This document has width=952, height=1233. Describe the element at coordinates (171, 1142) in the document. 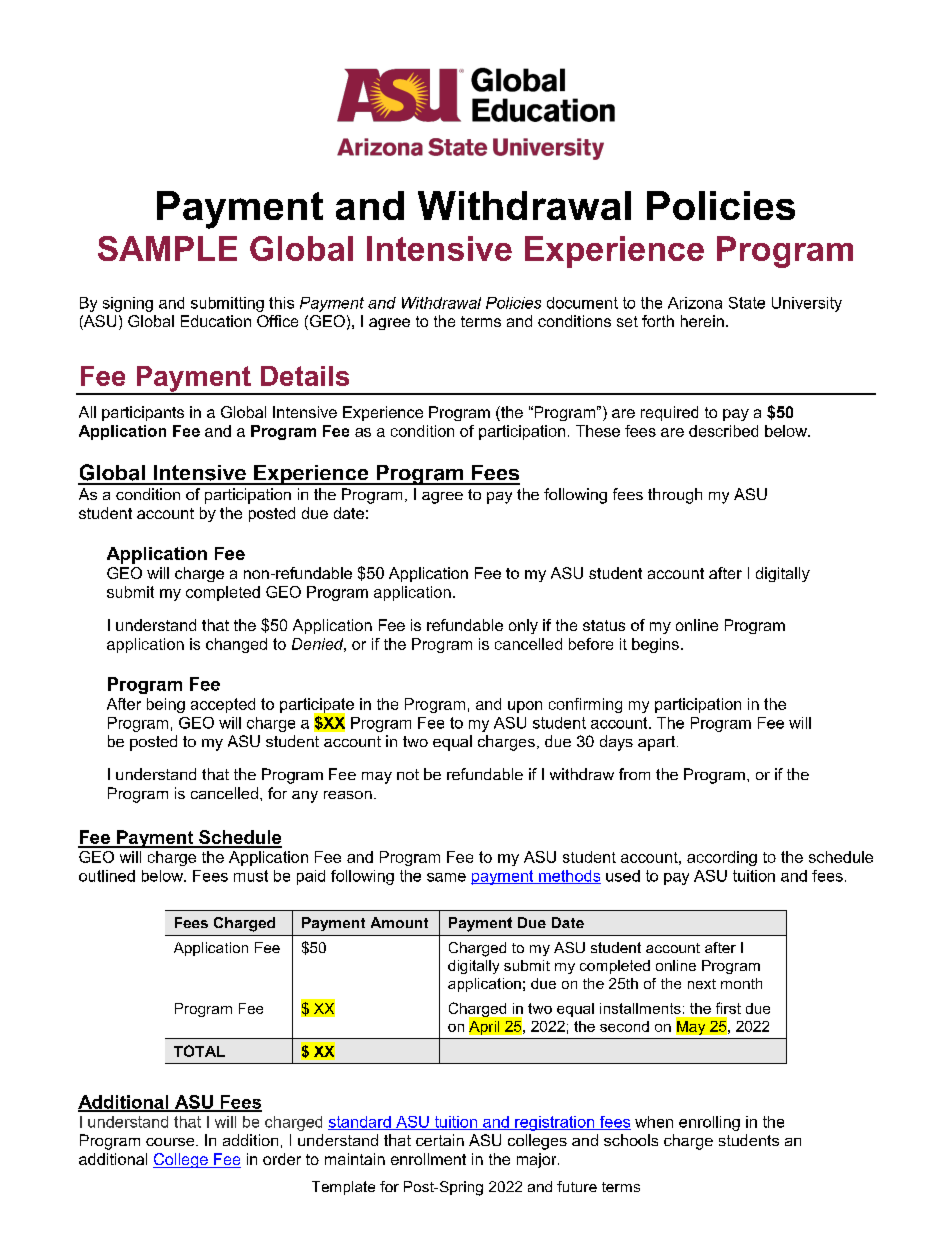

I see `course` at that location.
